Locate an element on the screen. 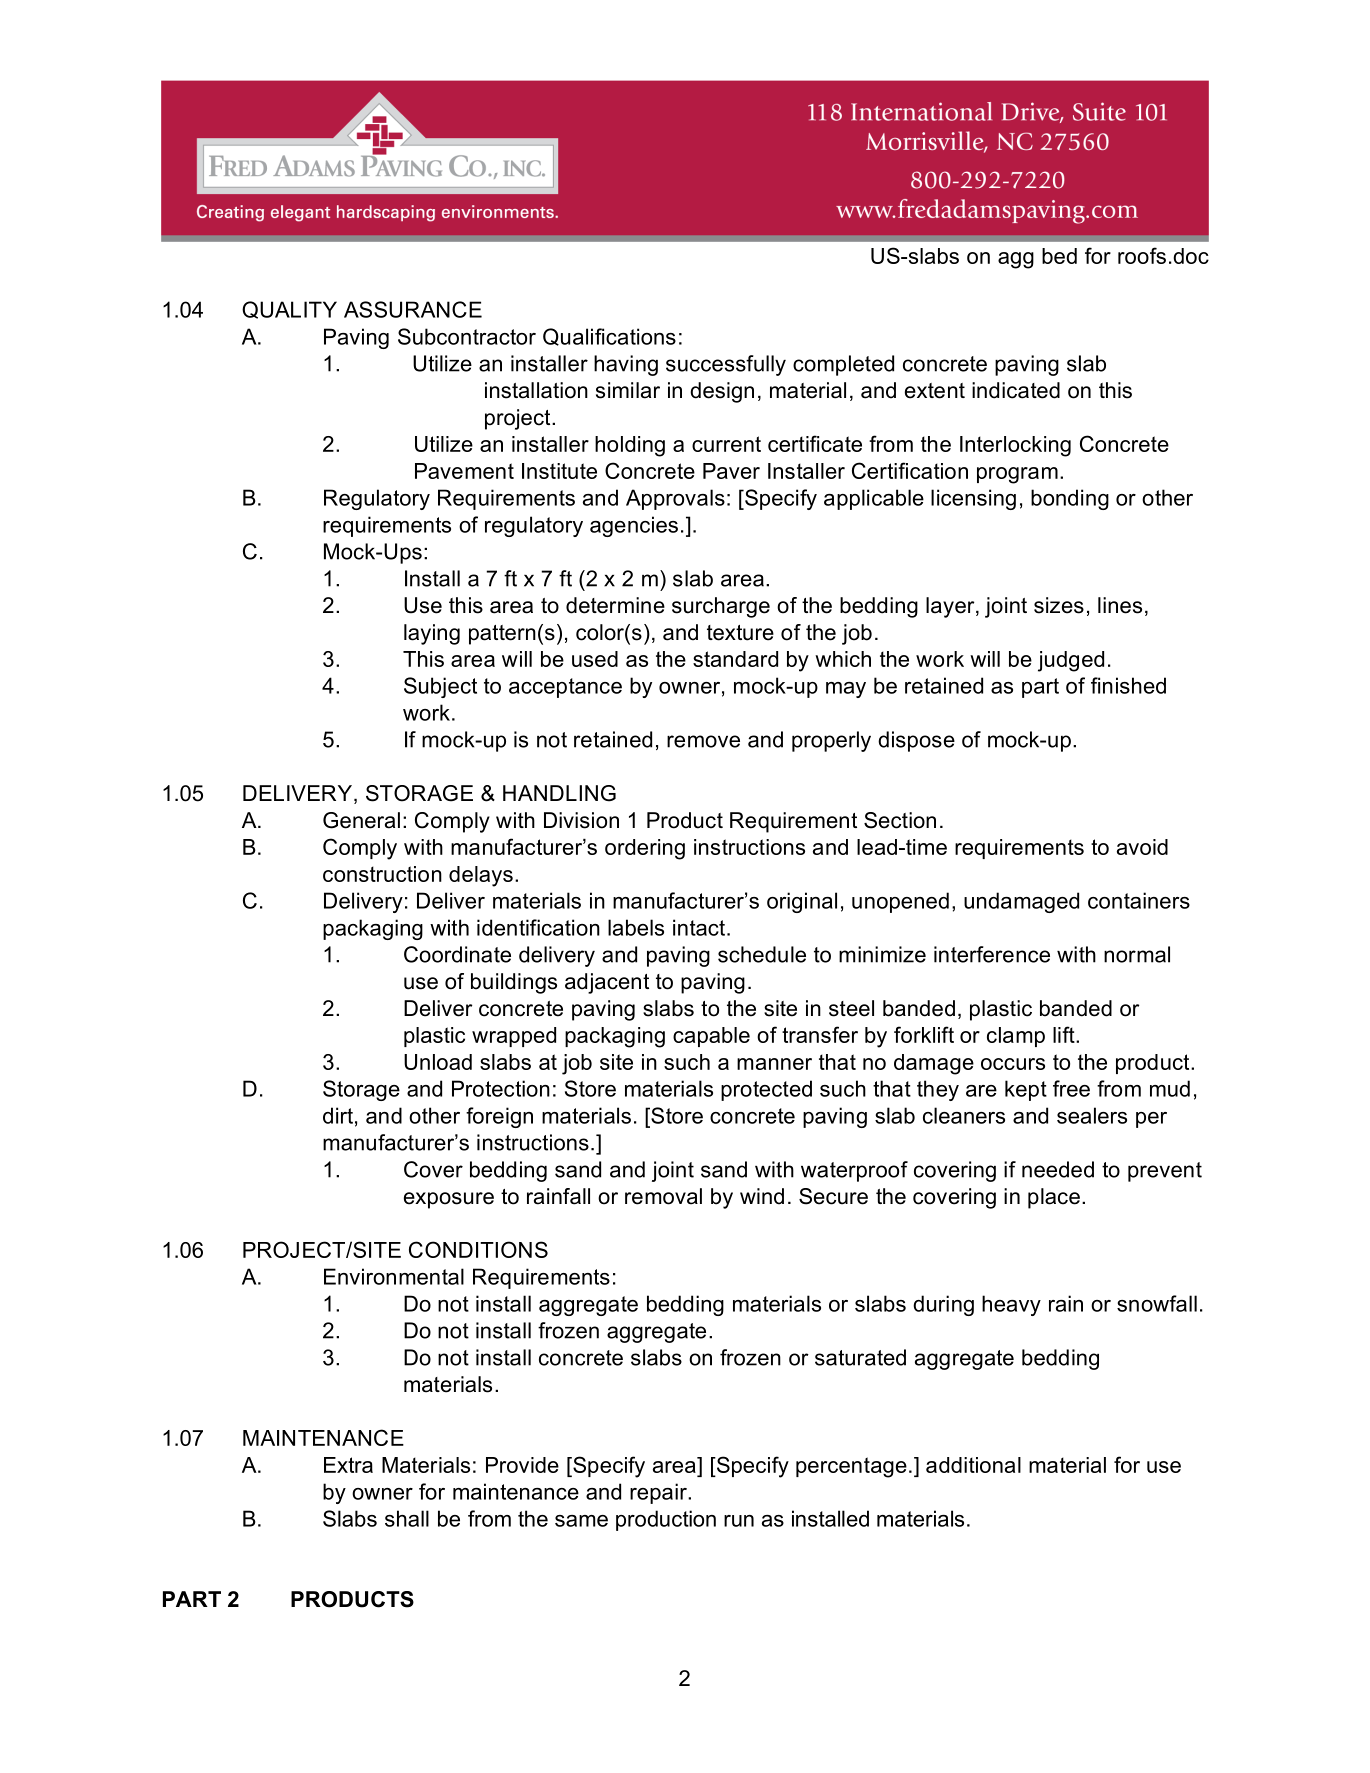 The image size is (1370, 1773). construction is located at coordinates (382, 874).
